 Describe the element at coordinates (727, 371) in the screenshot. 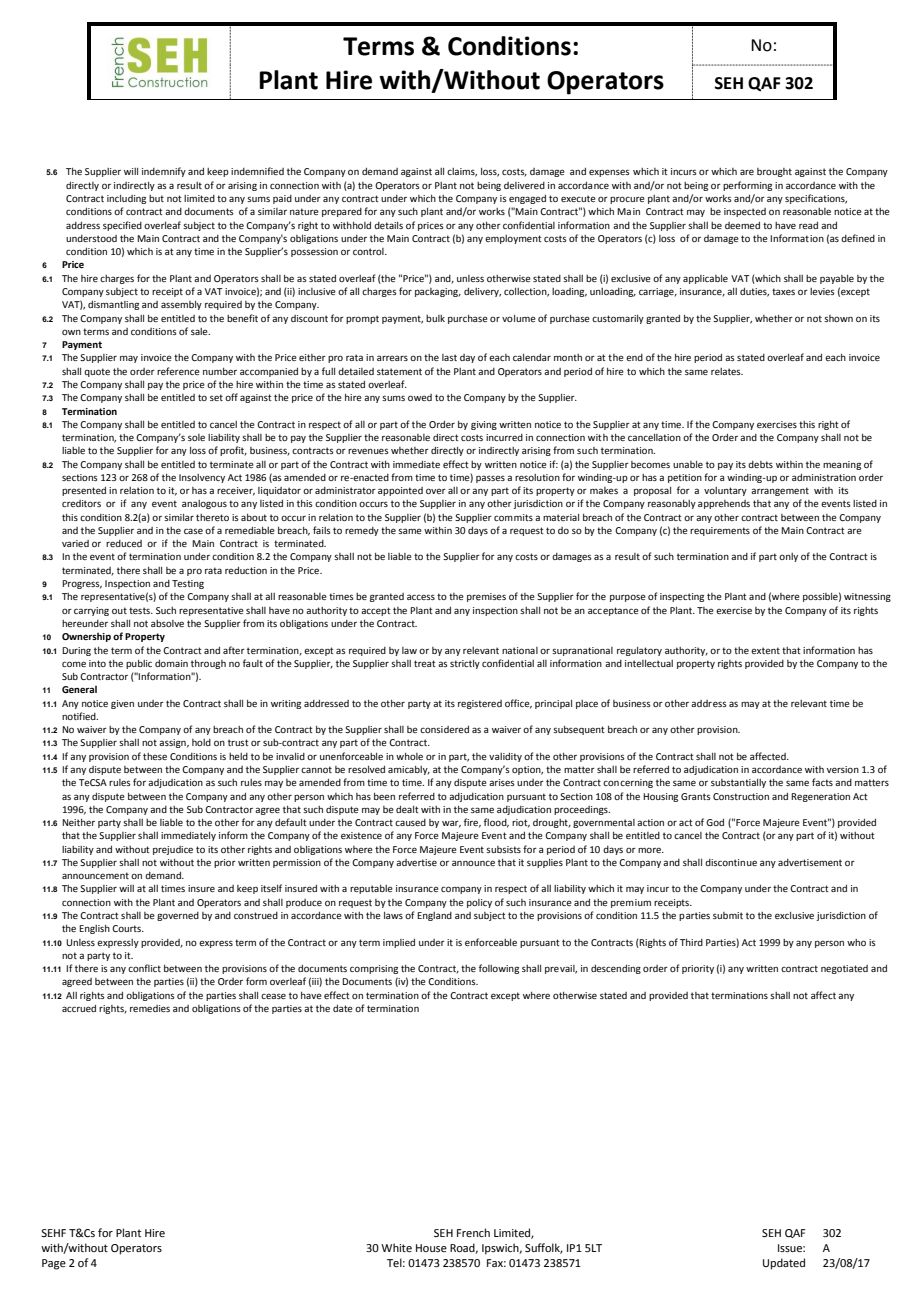

I see `relates` at that location.
